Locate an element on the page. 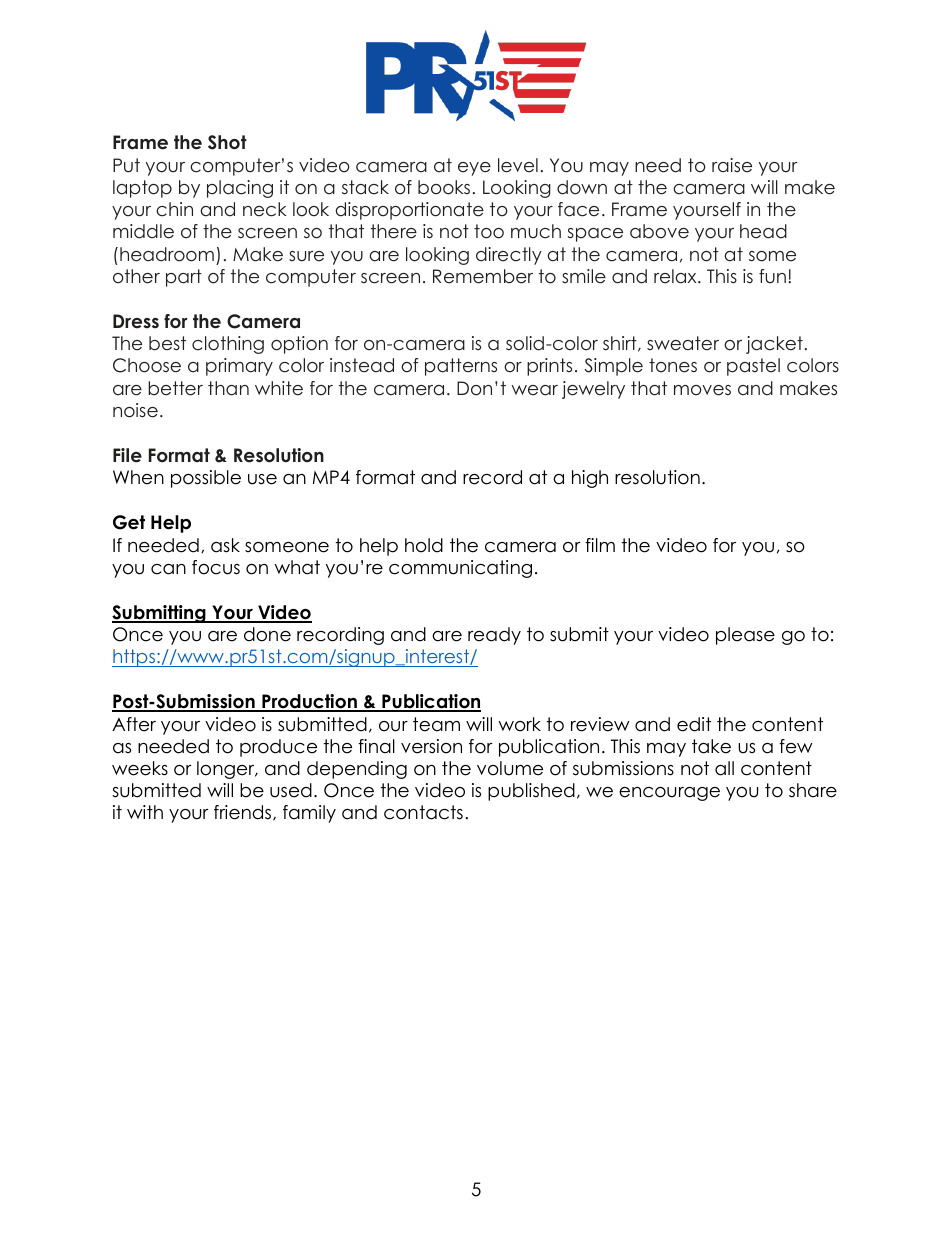  Shot is located at coordinates (227, 142).
